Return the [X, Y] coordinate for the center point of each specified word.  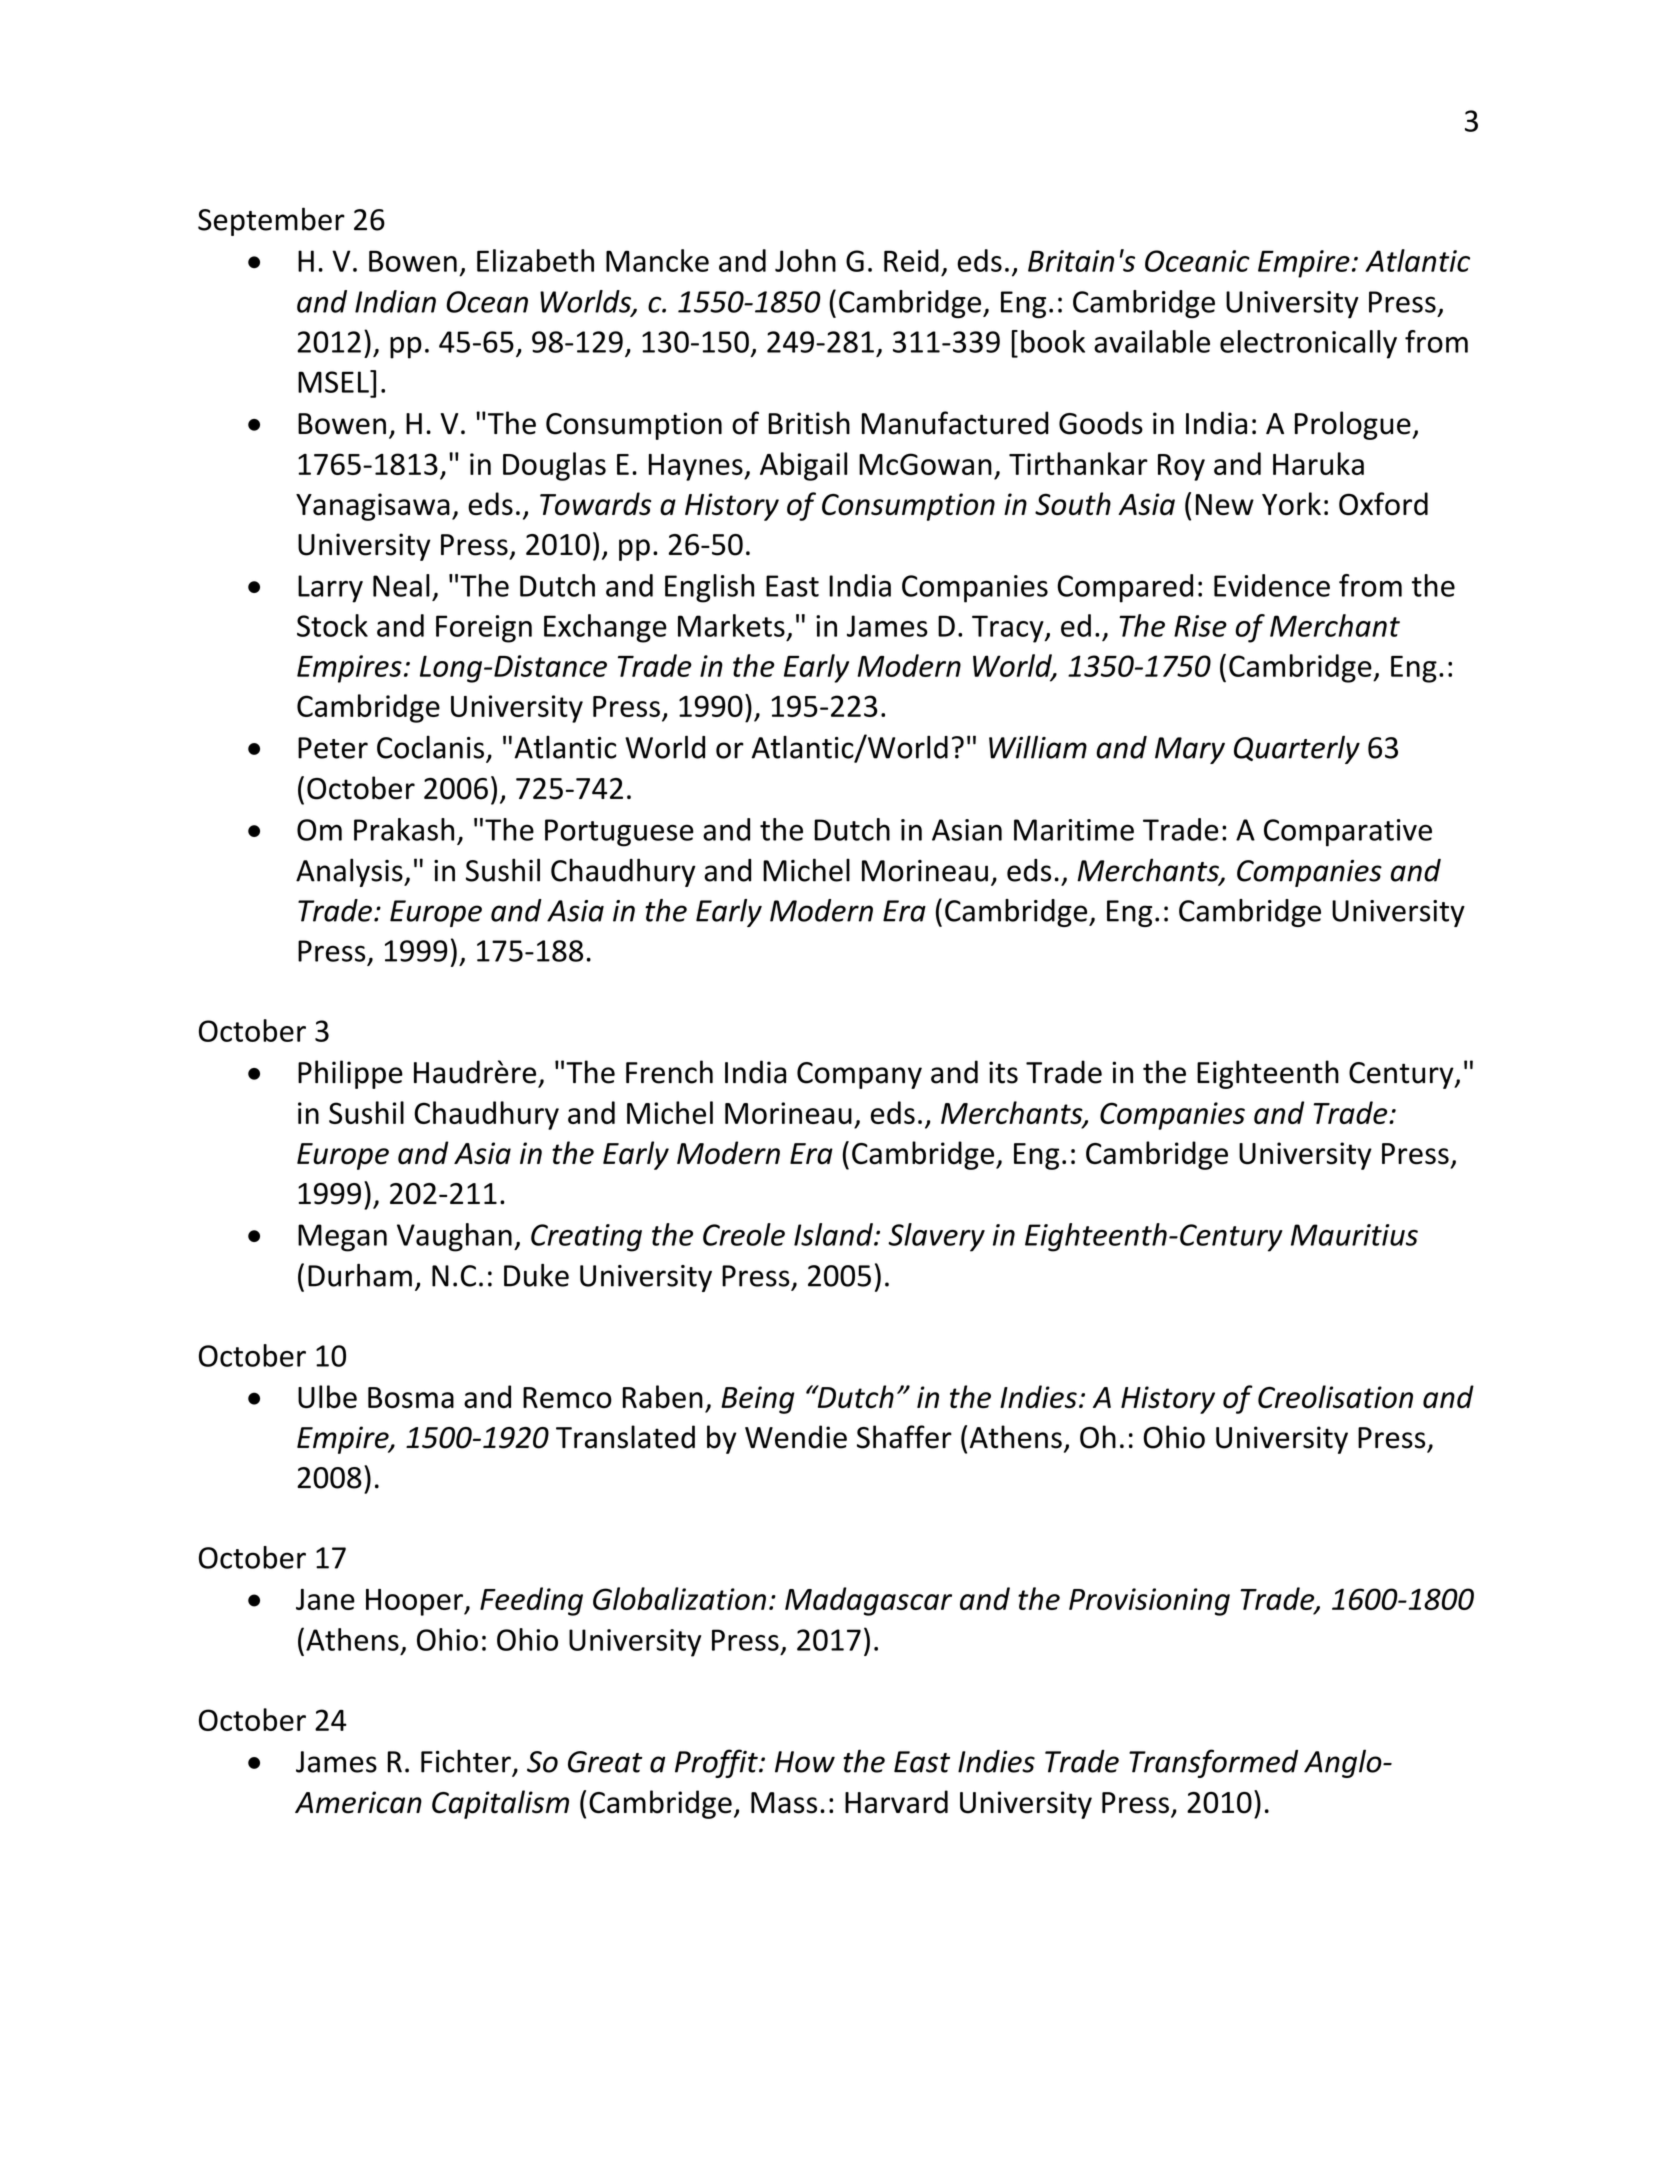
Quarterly [1297, 749]
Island [834, 1234]
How [805, 1762]
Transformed [1213, 1763]
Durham [360, 1275]
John [805, 260]
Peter [333, 748]
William [1038, 747]
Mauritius [1354, 1235]
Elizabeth [535, 260]
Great [605, 1762]
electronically [1308, 344]
